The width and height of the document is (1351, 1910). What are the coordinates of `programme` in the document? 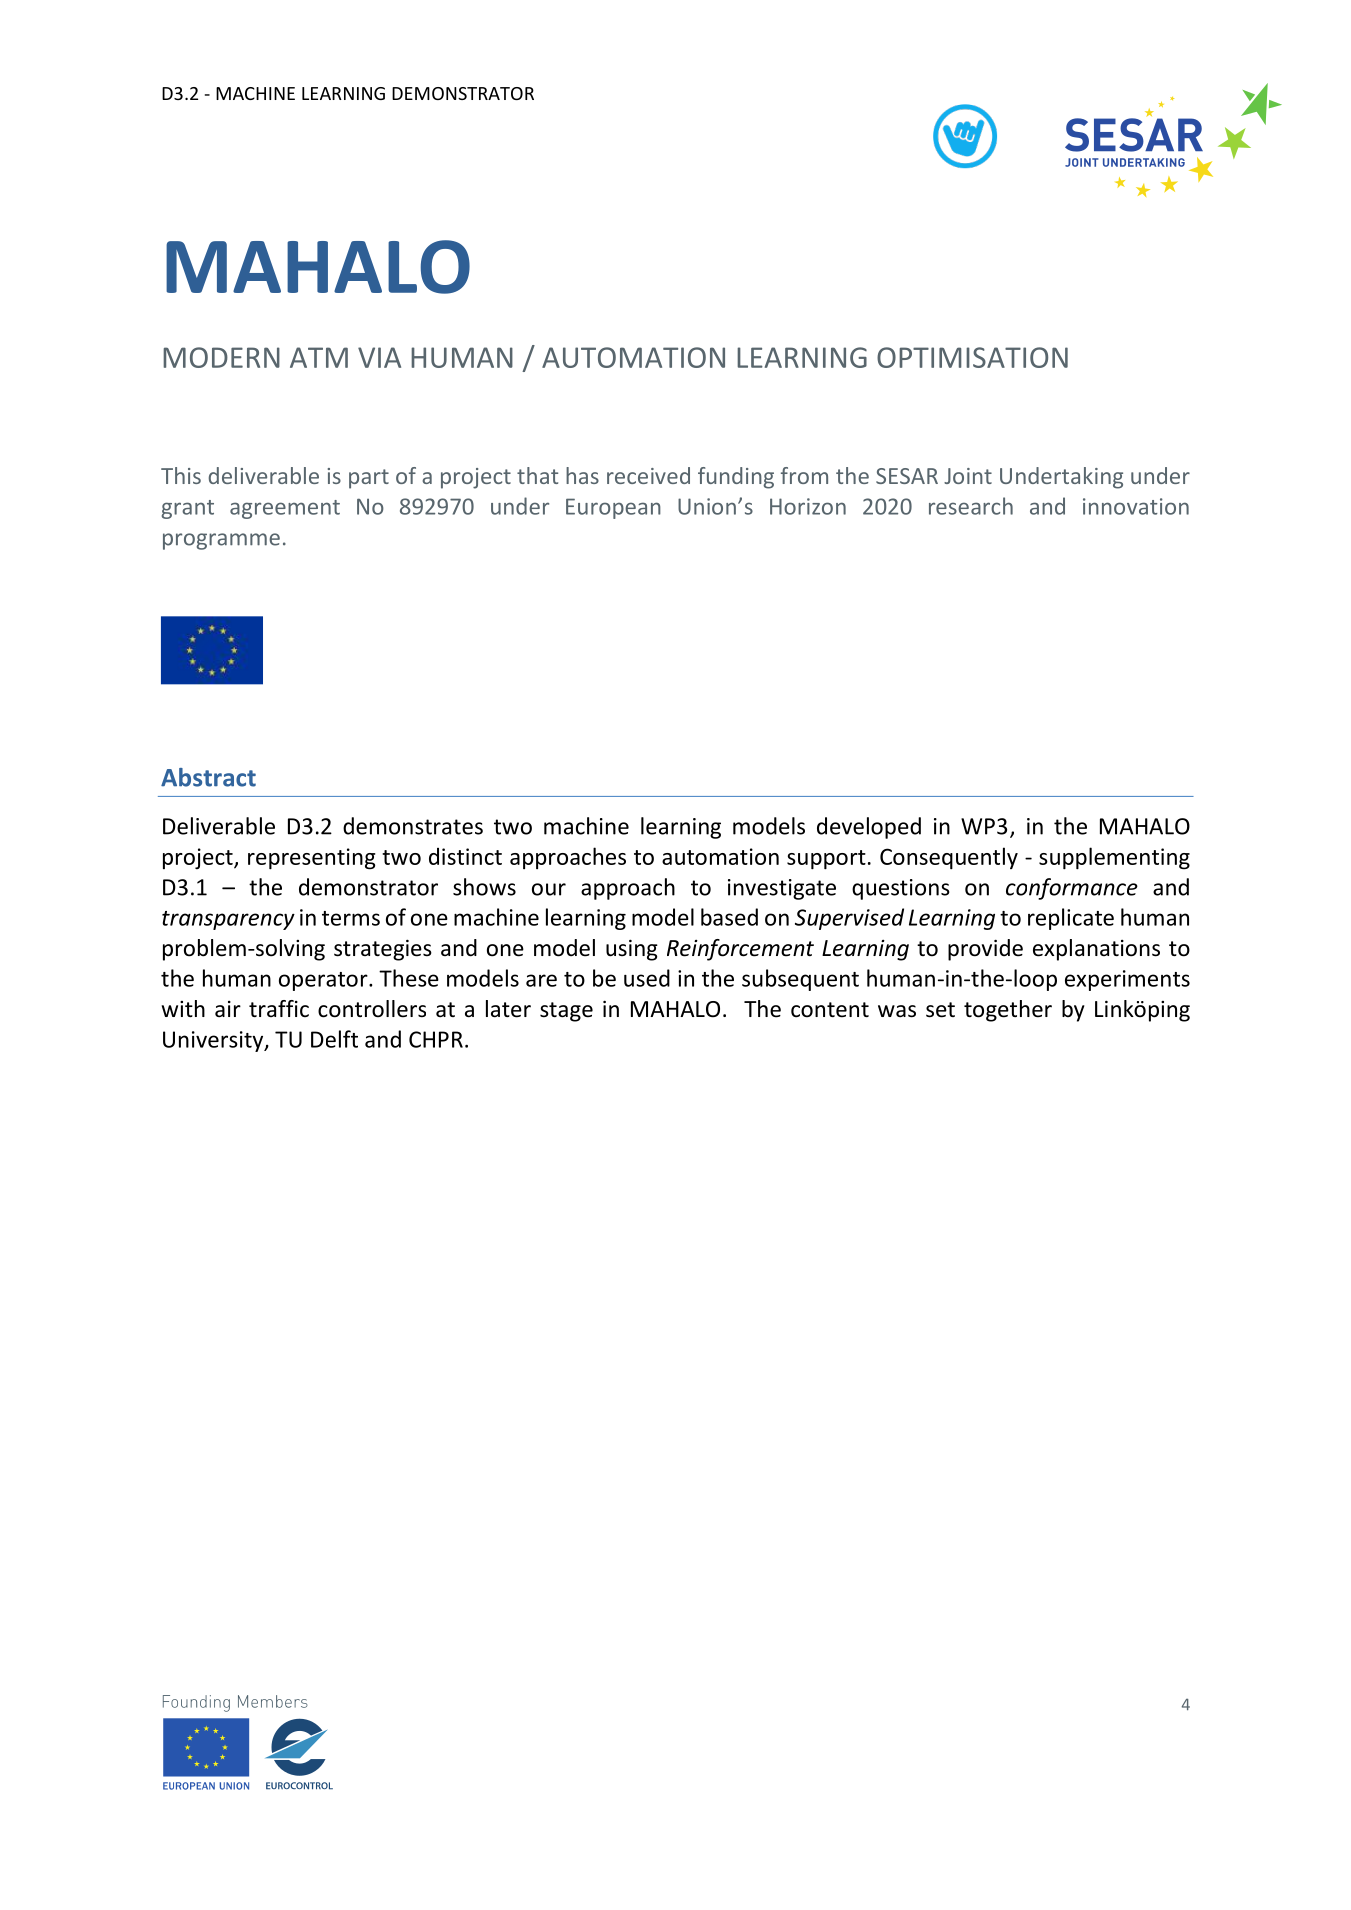 It's located at (221, 541).
